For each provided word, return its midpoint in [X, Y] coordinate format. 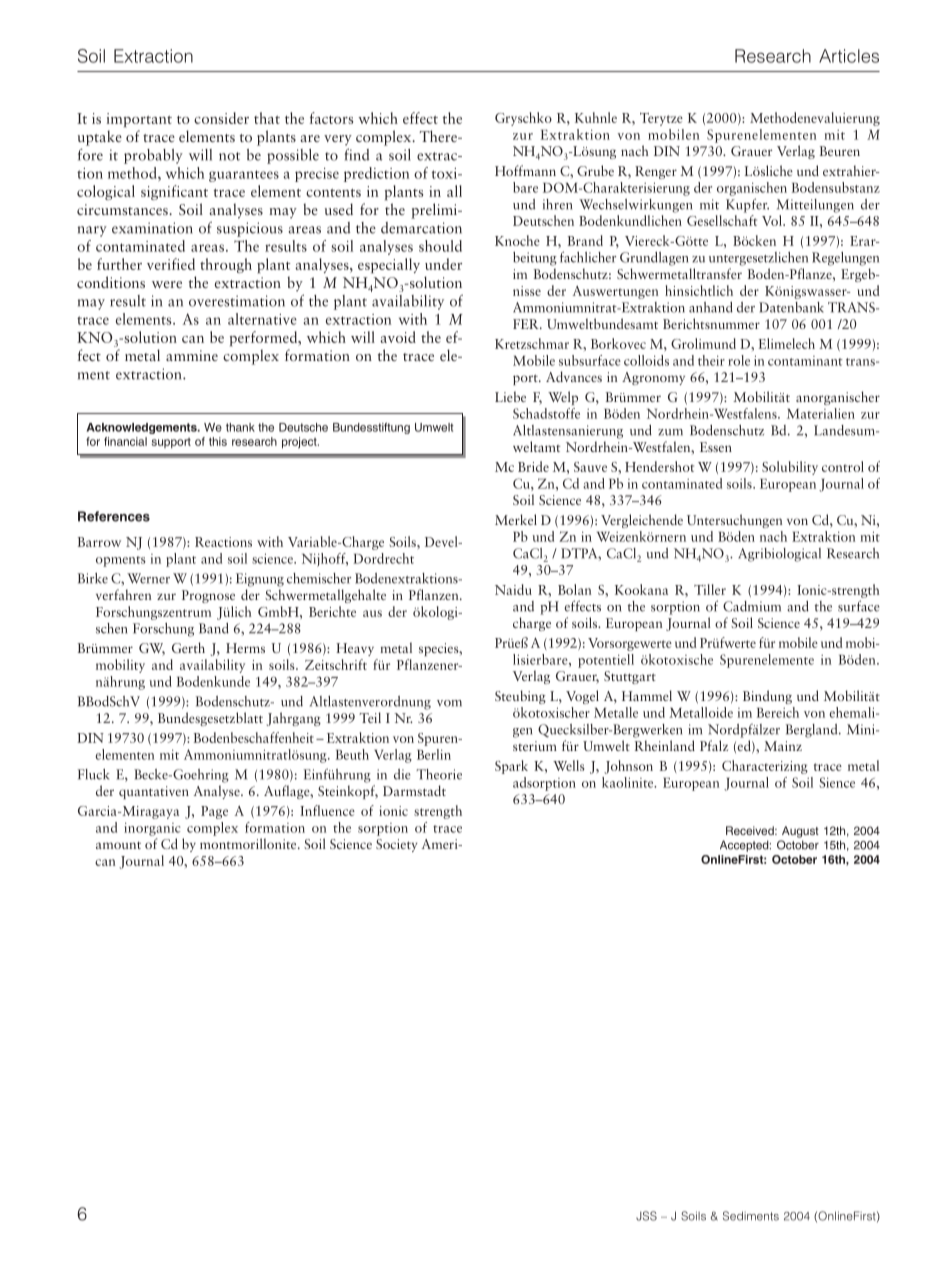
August [800, 832]
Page [214, 812]
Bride [533, 466]
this [218, 441]
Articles [849, 56]
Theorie [439, 774]
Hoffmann [525, 170]
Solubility [790, 468]
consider [221, 118]
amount [118, 845]
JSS [646, 1216]
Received [751, 830]
